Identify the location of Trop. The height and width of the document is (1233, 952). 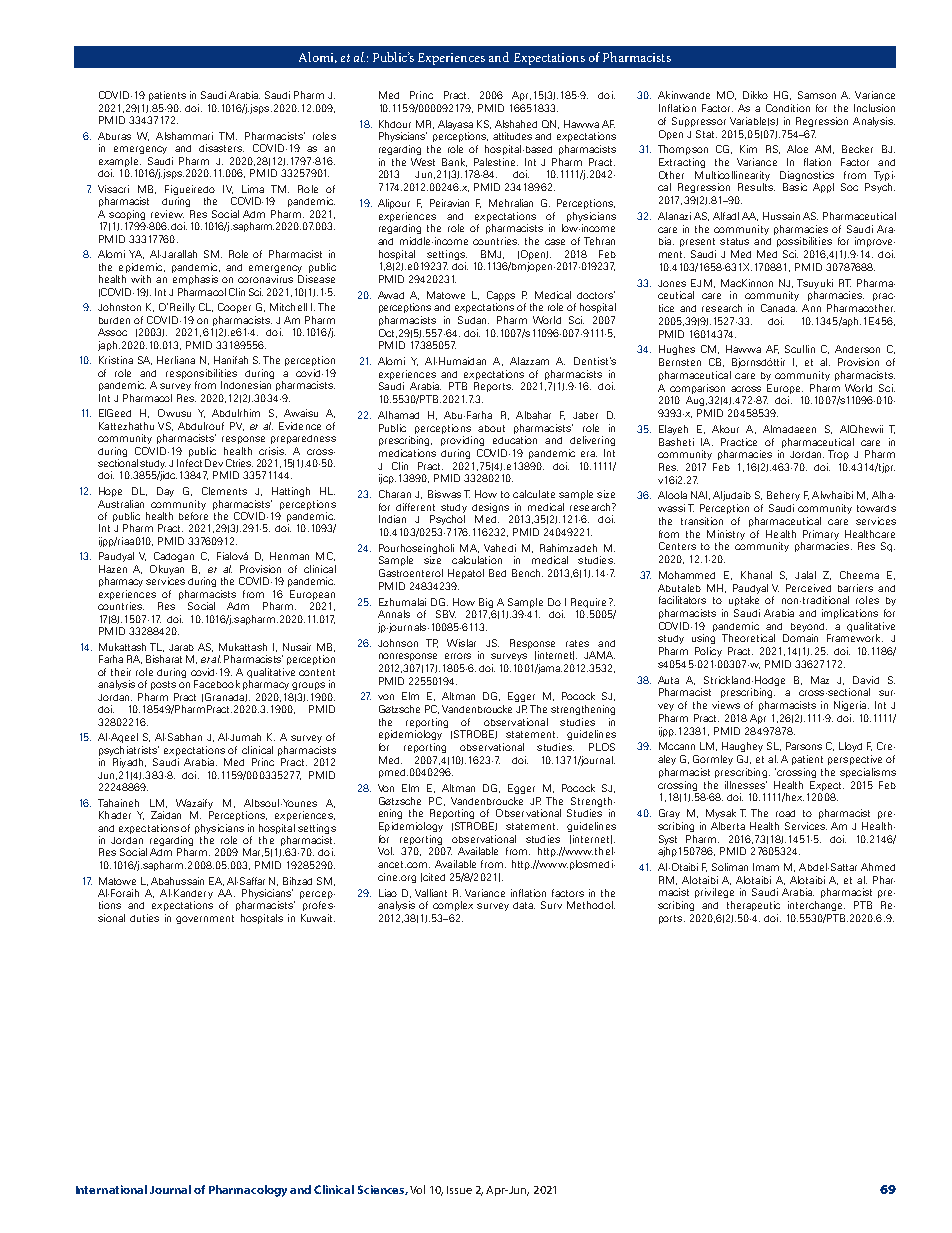
(838, 455).
